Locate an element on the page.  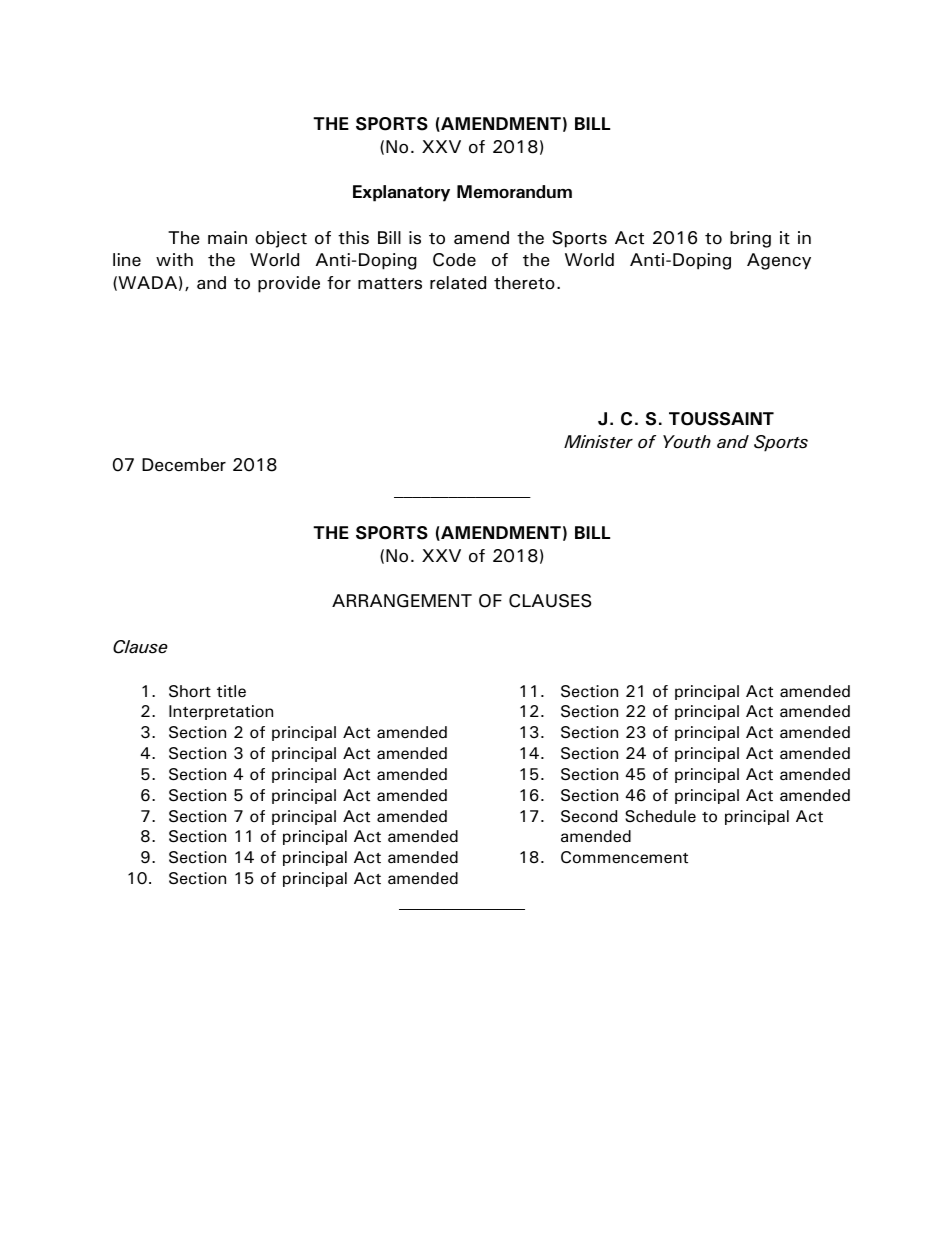
TOUSSAINT is located at coordinates (721, 419).
